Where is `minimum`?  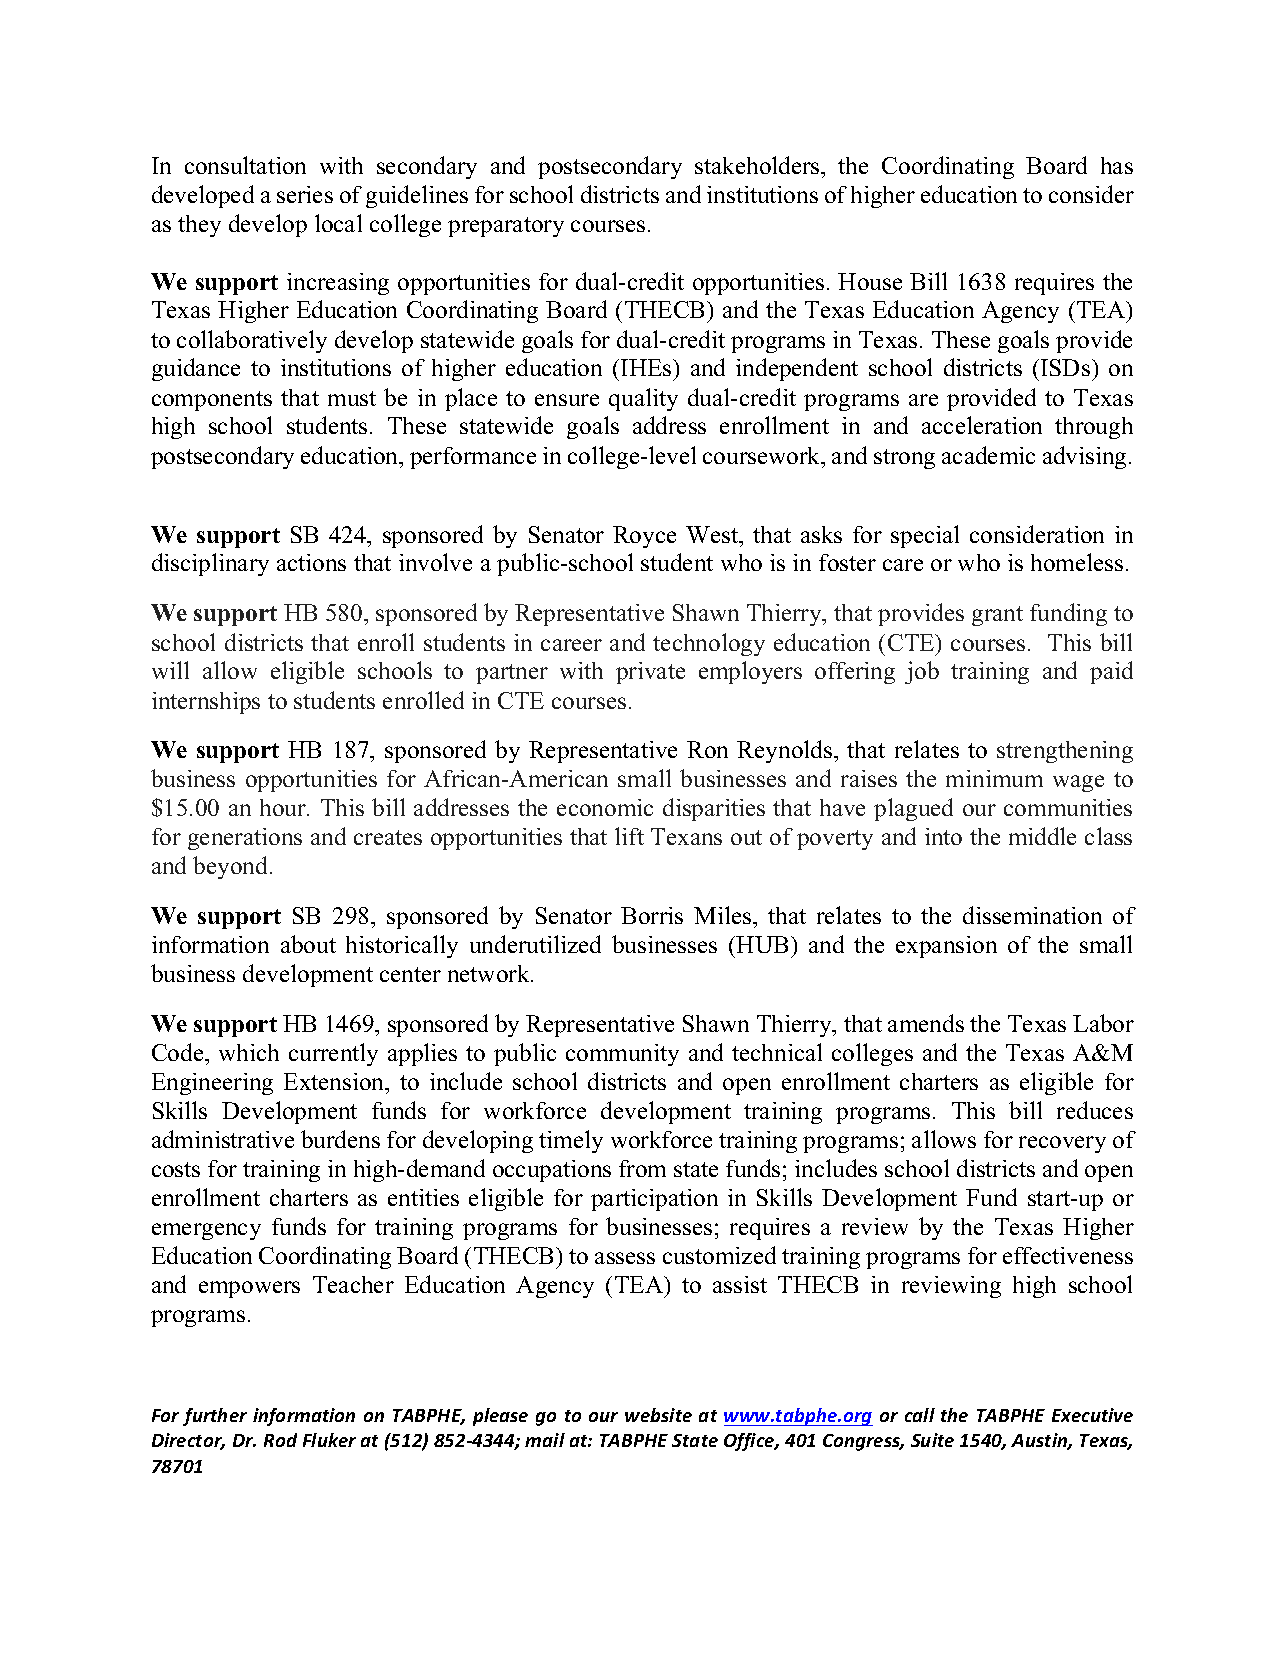 minimum is located at coordinates (994, 778).
